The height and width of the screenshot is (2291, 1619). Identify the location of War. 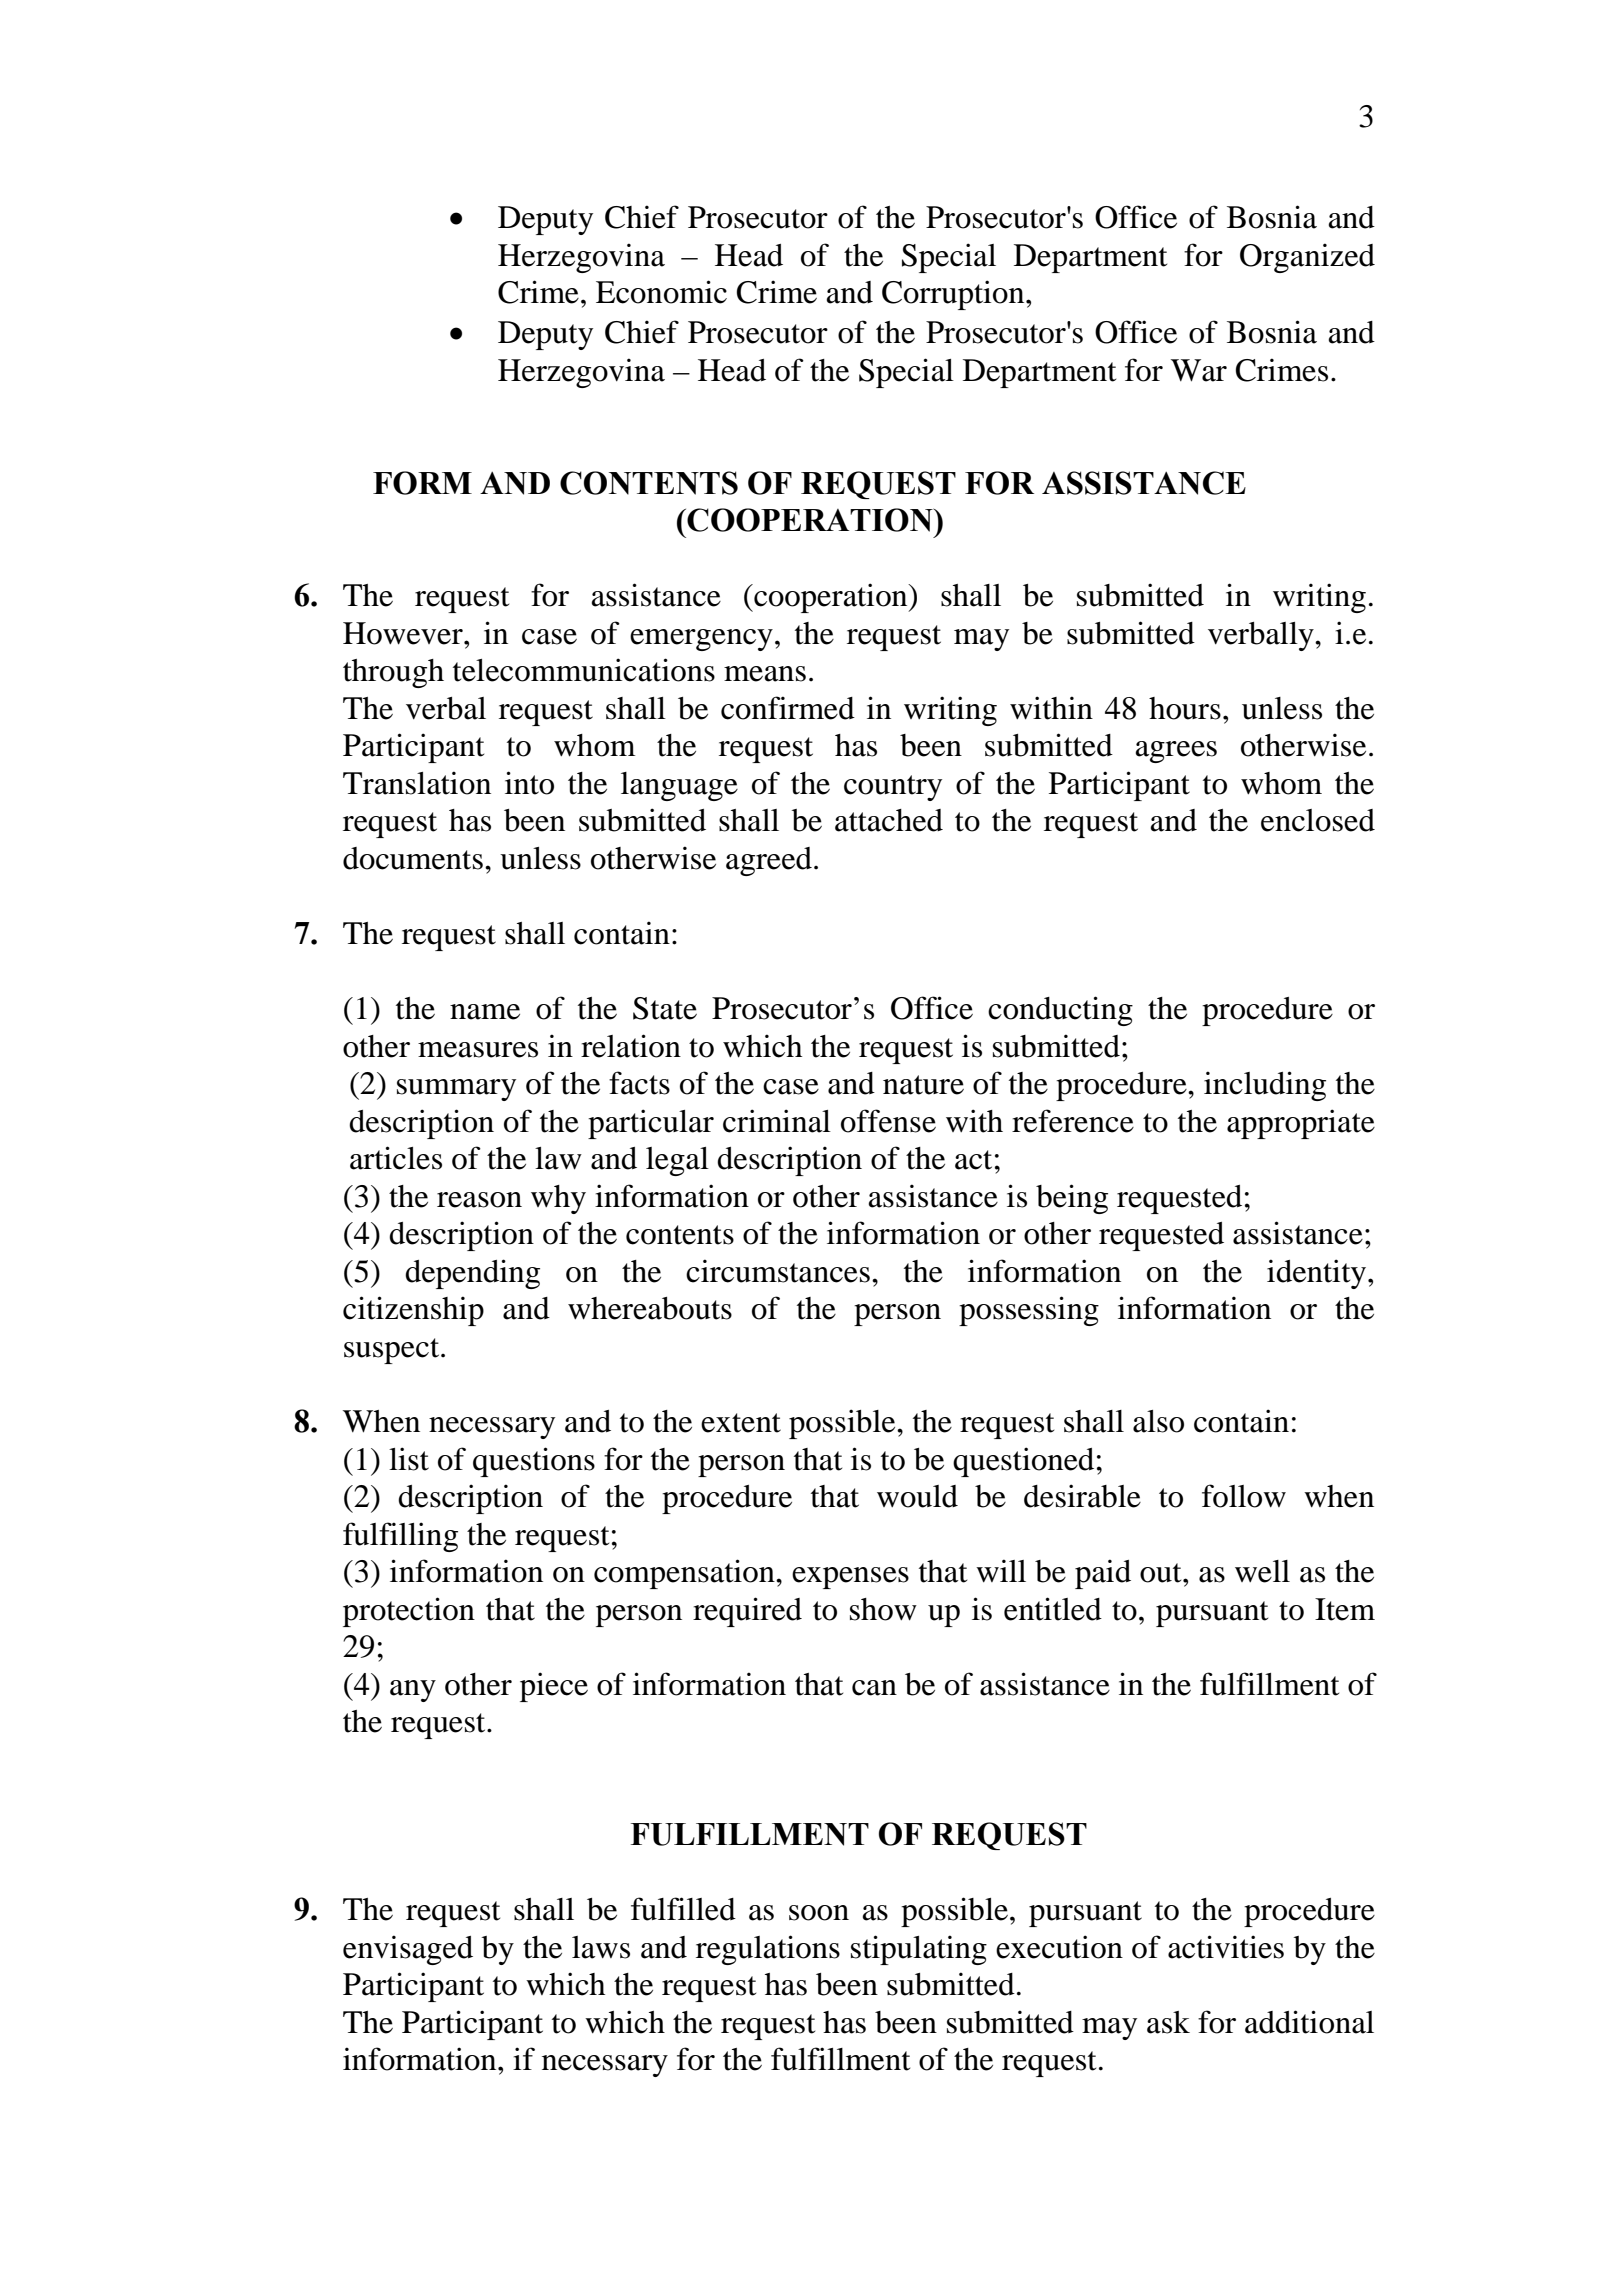
(1199, 370).
